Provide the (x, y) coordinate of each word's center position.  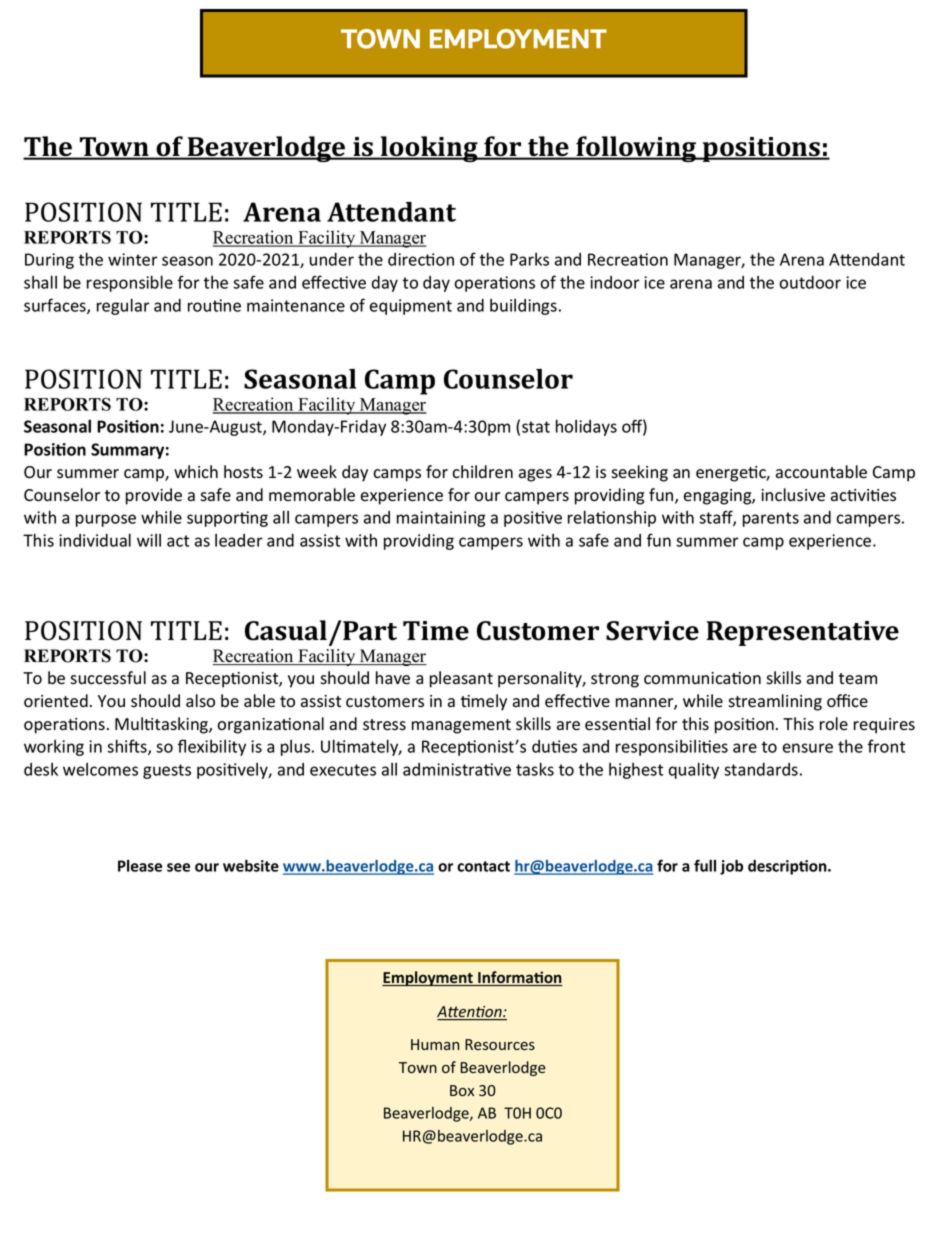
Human (435, 1044)
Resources (500, 1044)
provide (154, 496)
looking (429, 149)
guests (167, 771)
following (636, 149)
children (482, 472)
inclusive (793, 495)
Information (519, 978)
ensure (808, 748)
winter (133, 259)
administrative (457, 769)
